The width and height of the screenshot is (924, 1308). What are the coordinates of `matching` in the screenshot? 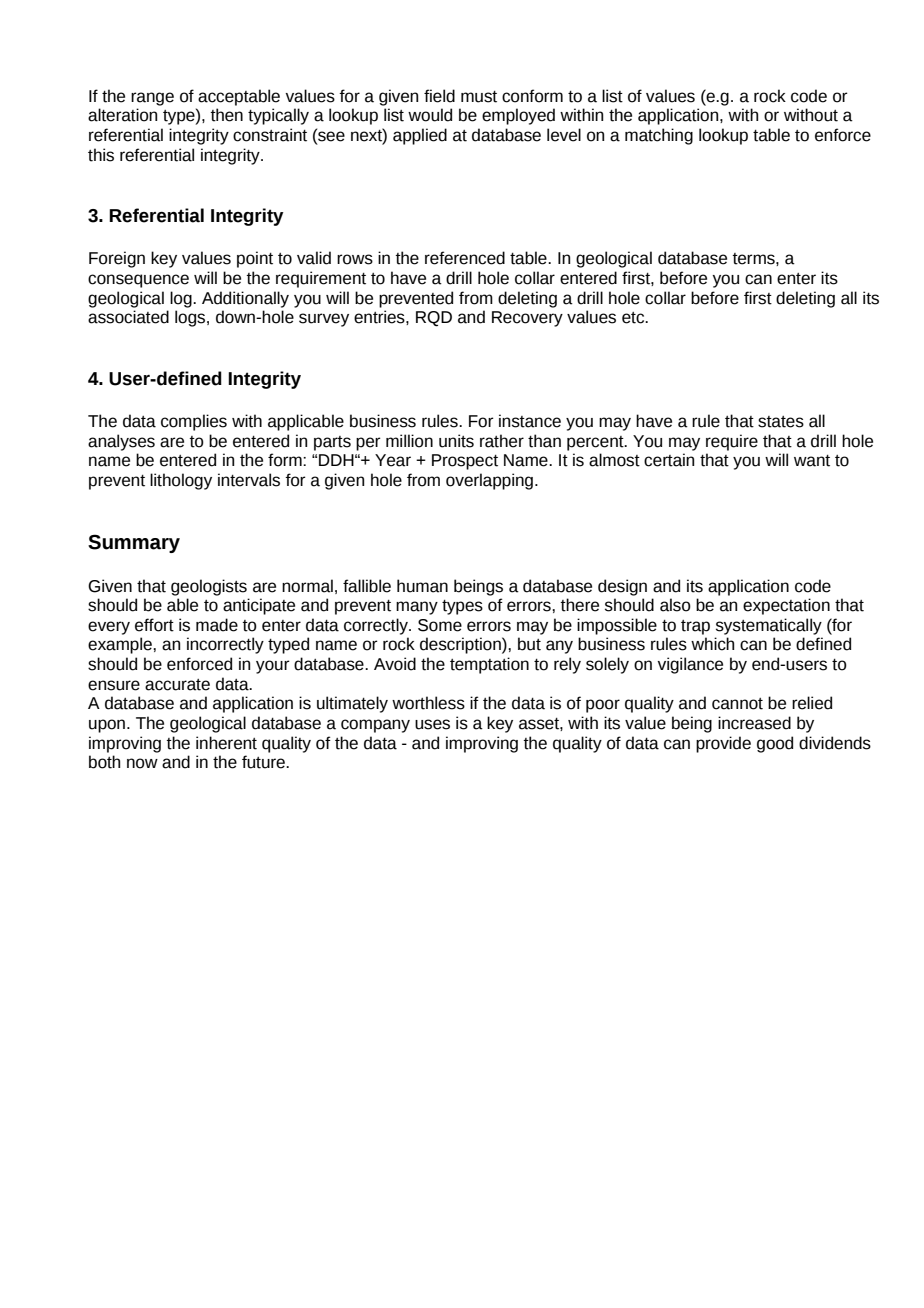 It's located at (659, 136).
